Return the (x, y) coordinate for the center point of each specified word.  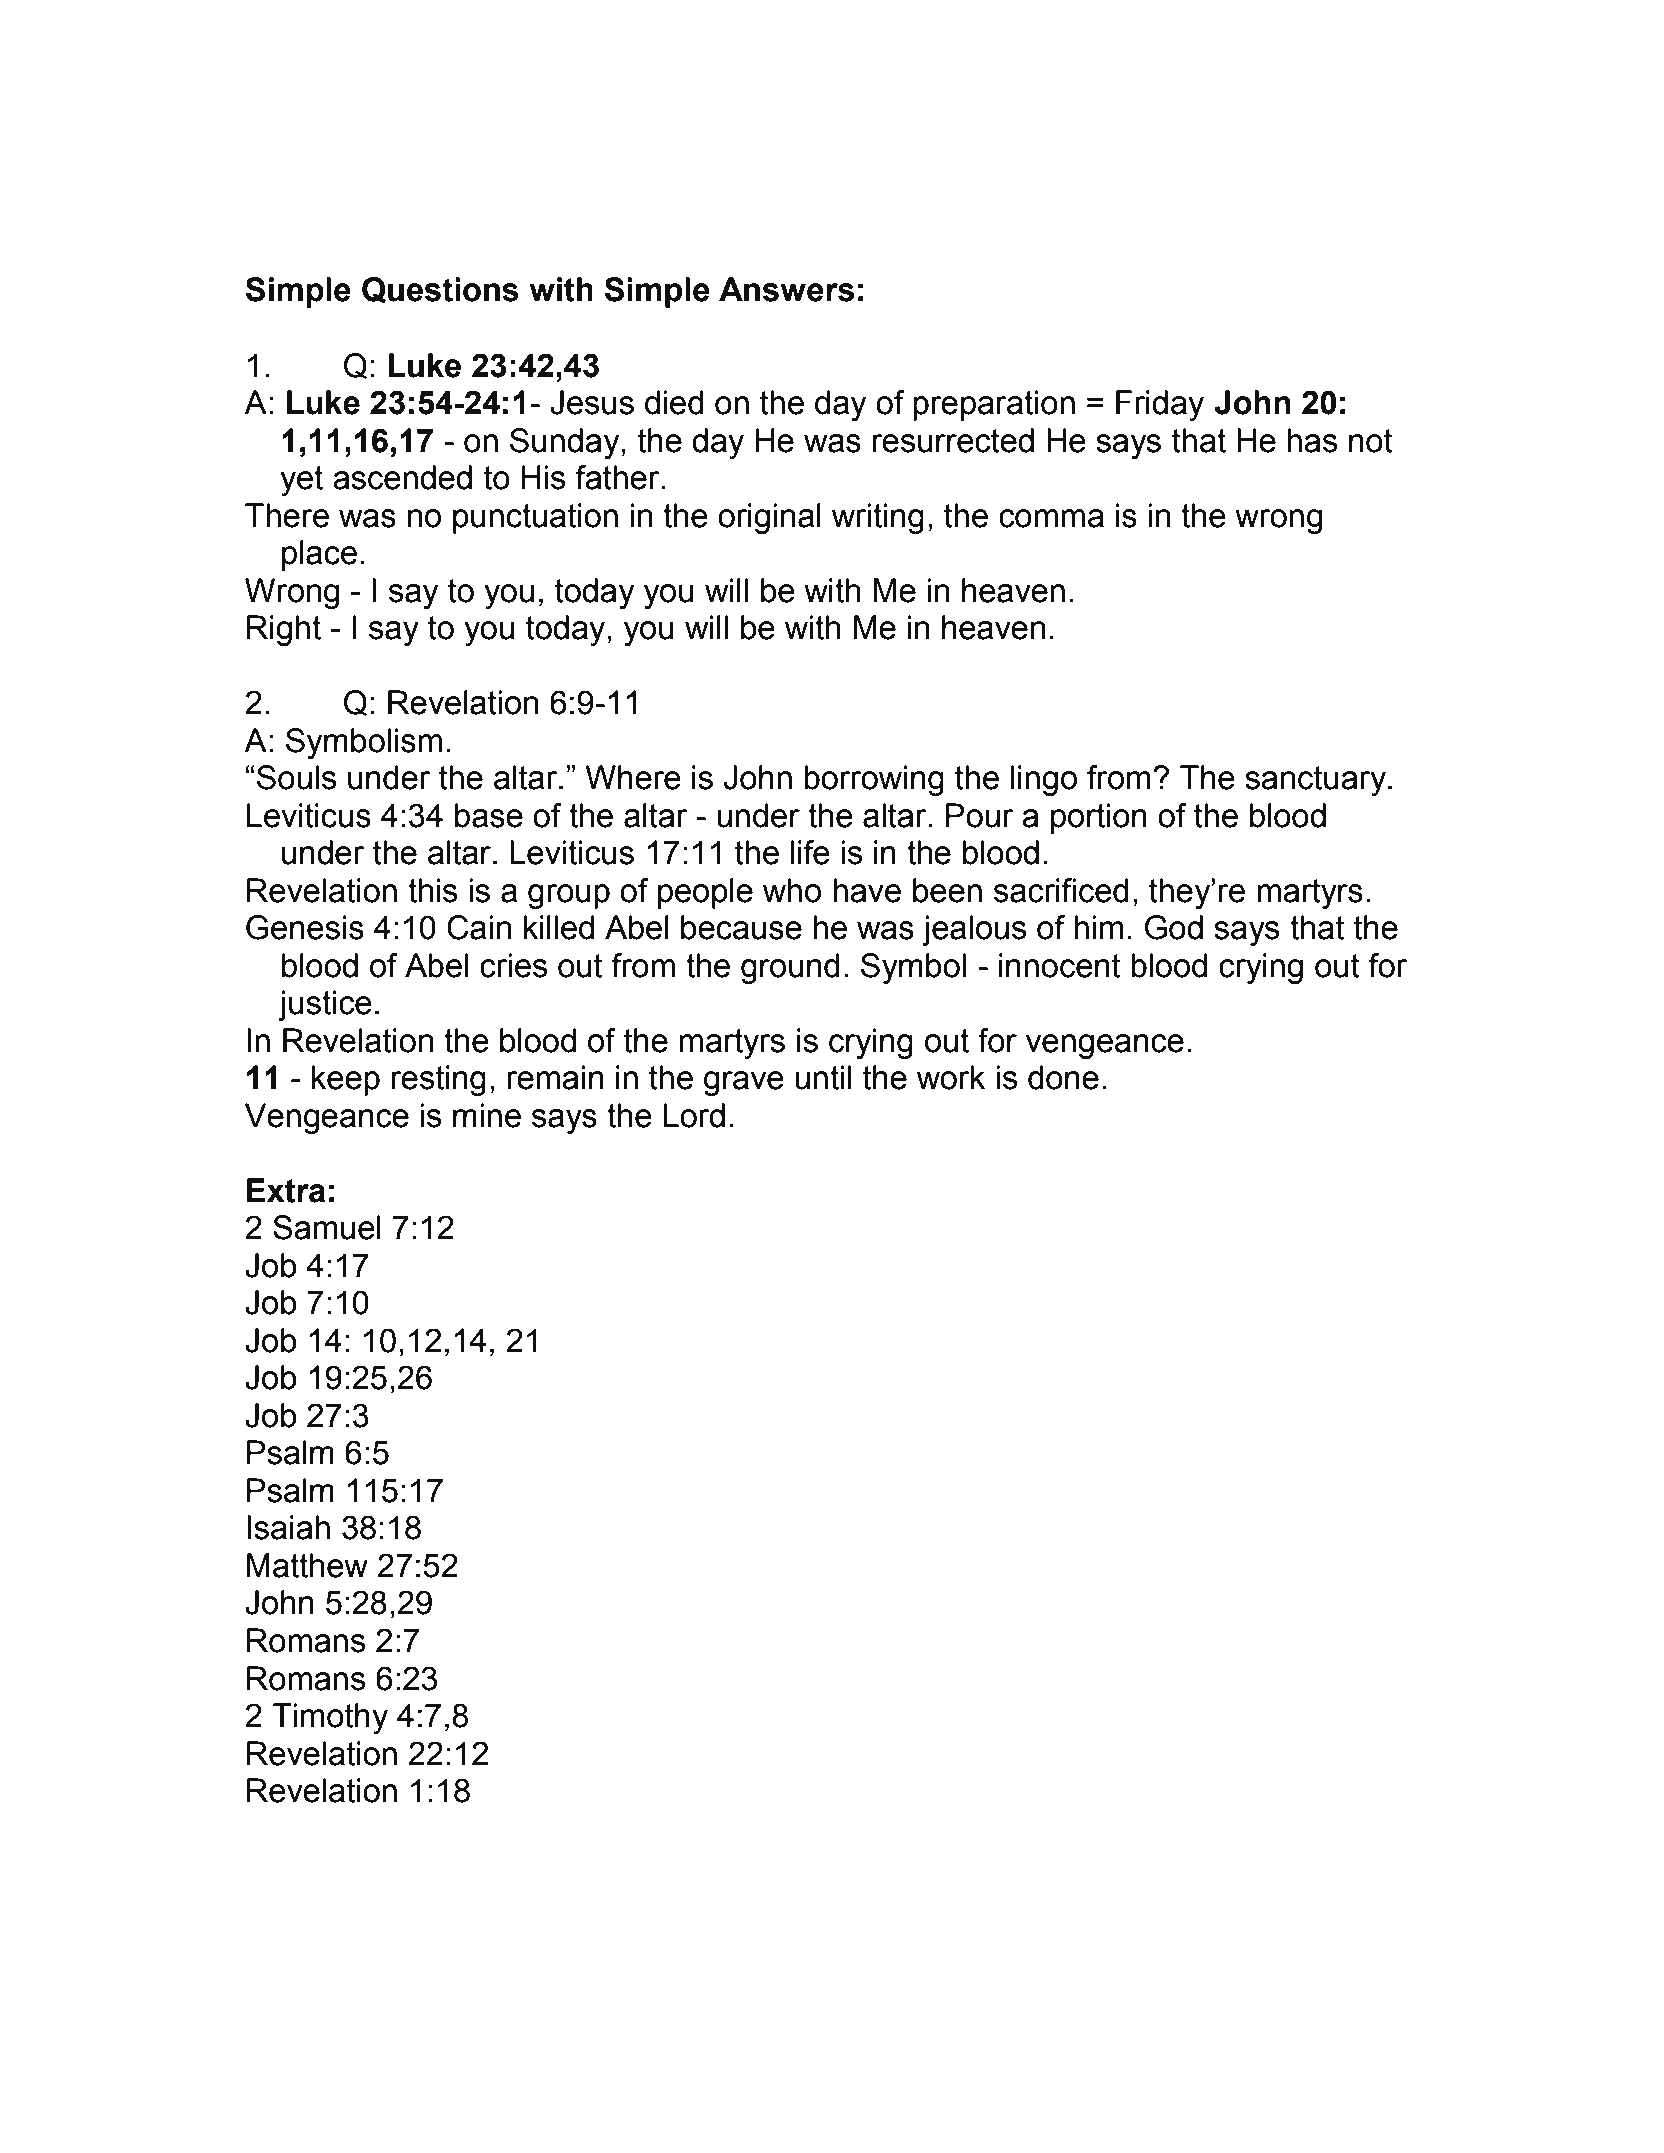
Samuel (326, 1227)
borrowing (874, 780)
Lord (694, 1115)
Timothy (330, 1718)
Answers (786, 289)
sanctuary (1317, 781)
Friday (1160, 405)
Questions (440, 290)
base (489, 815)
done (1063, 1077)
